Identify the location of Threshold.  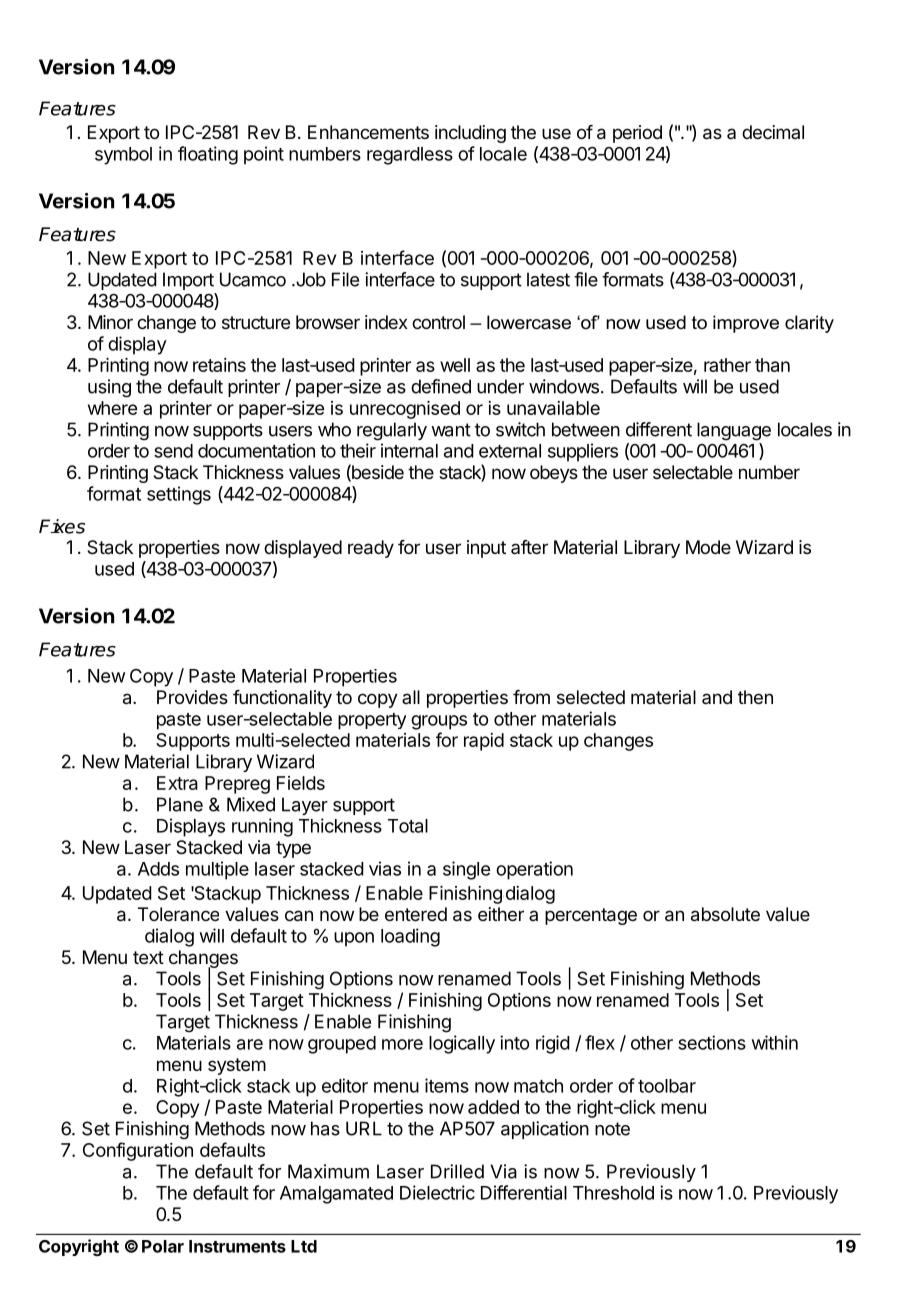
(613, 1193).
